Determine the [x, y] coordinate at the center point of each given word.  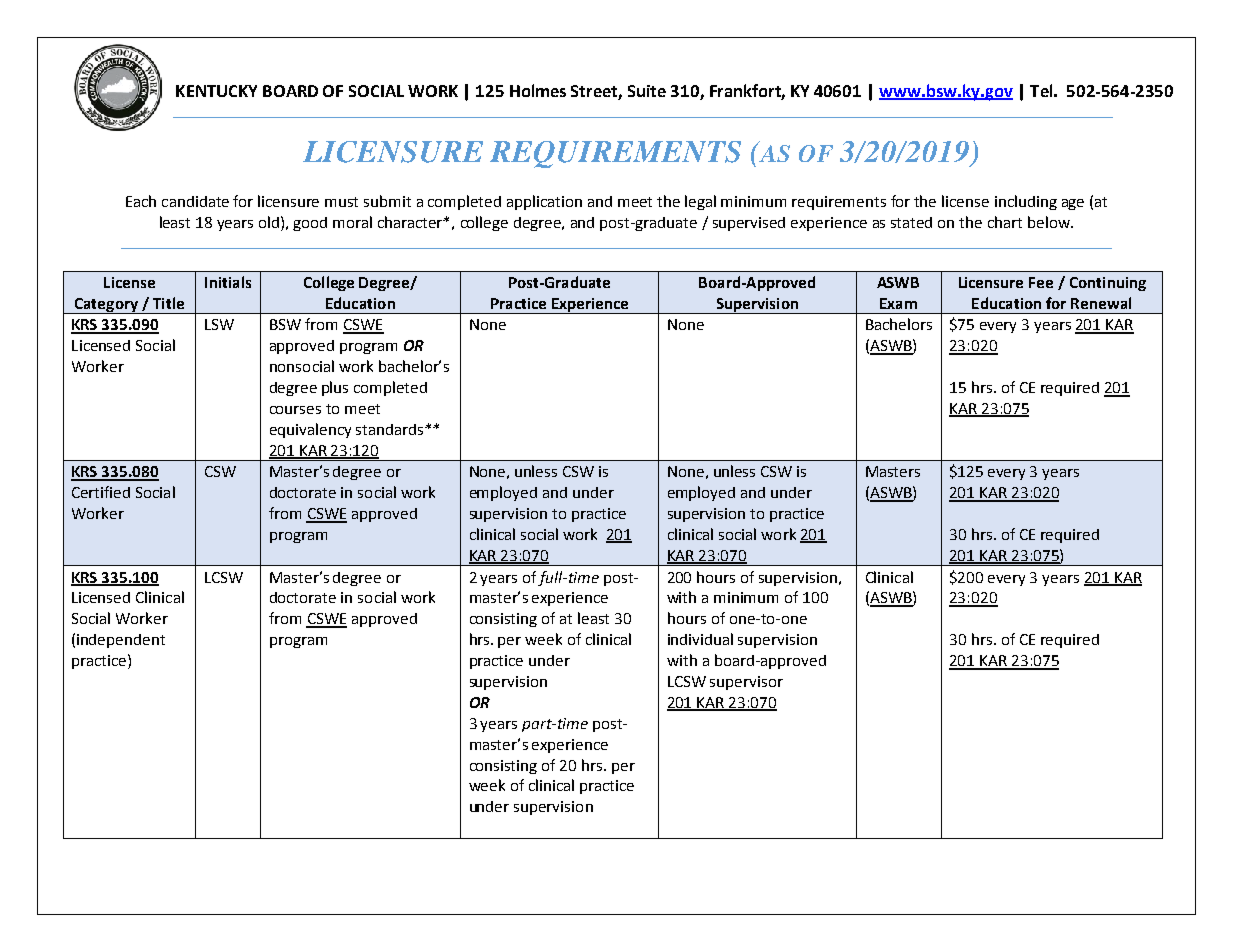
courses [295, 410]
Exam [898, 303]
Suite [647, 91]
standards [391, 429]
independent [121, 641]
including [1026, 202]
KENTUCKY [216, 91]
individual [700, 639]
